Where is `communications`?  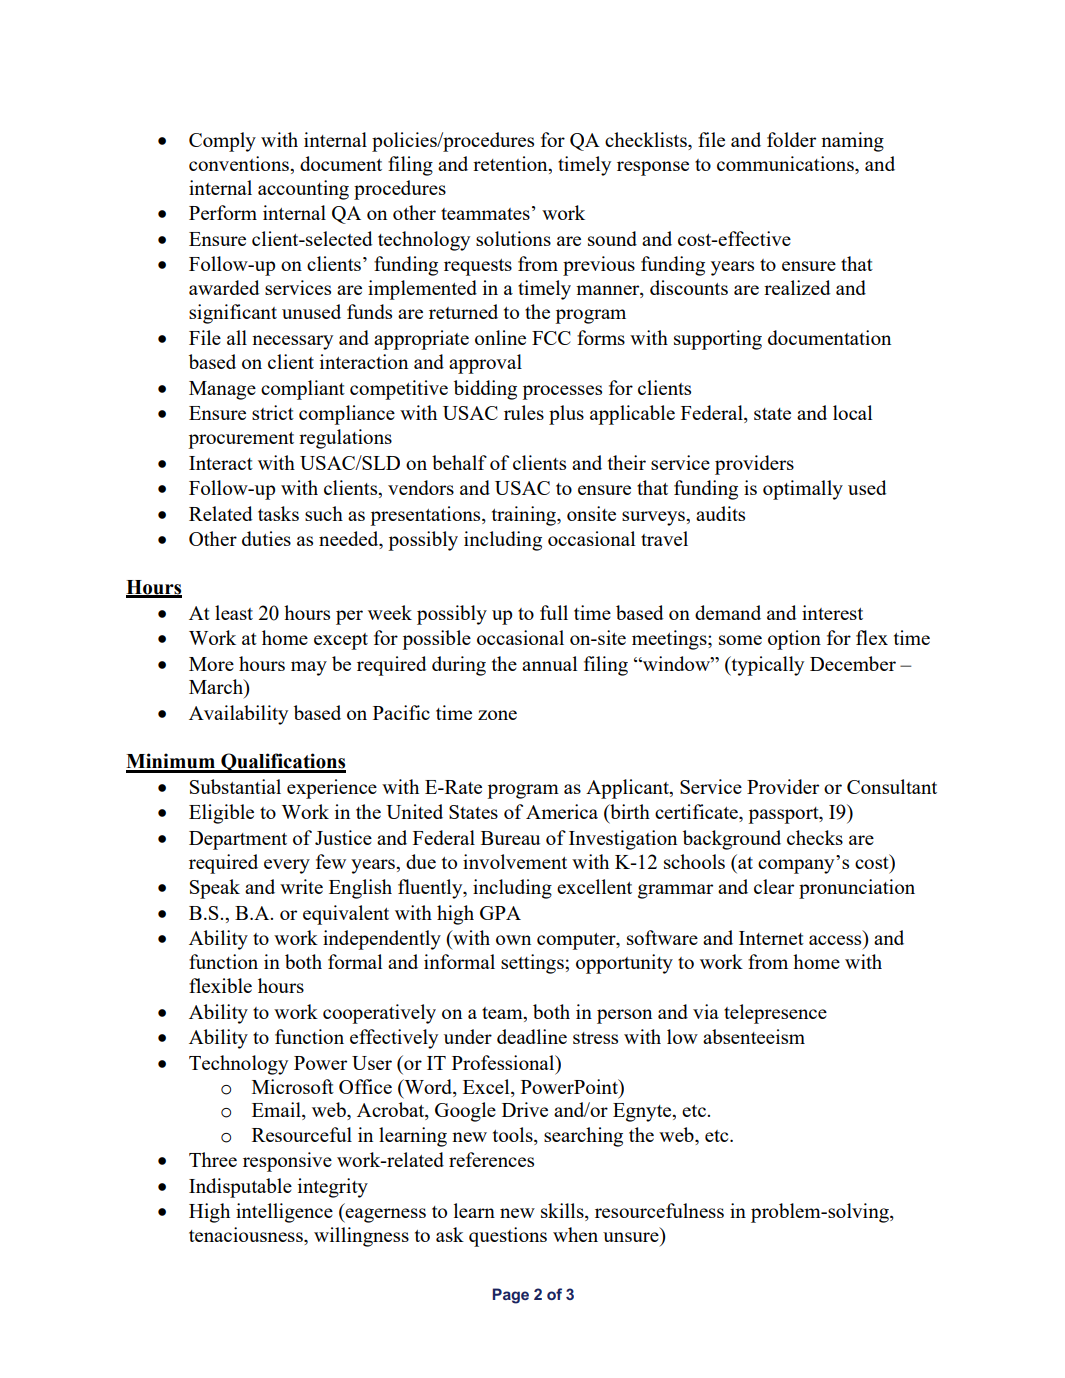 communications is located at coordinates (786, 165).
